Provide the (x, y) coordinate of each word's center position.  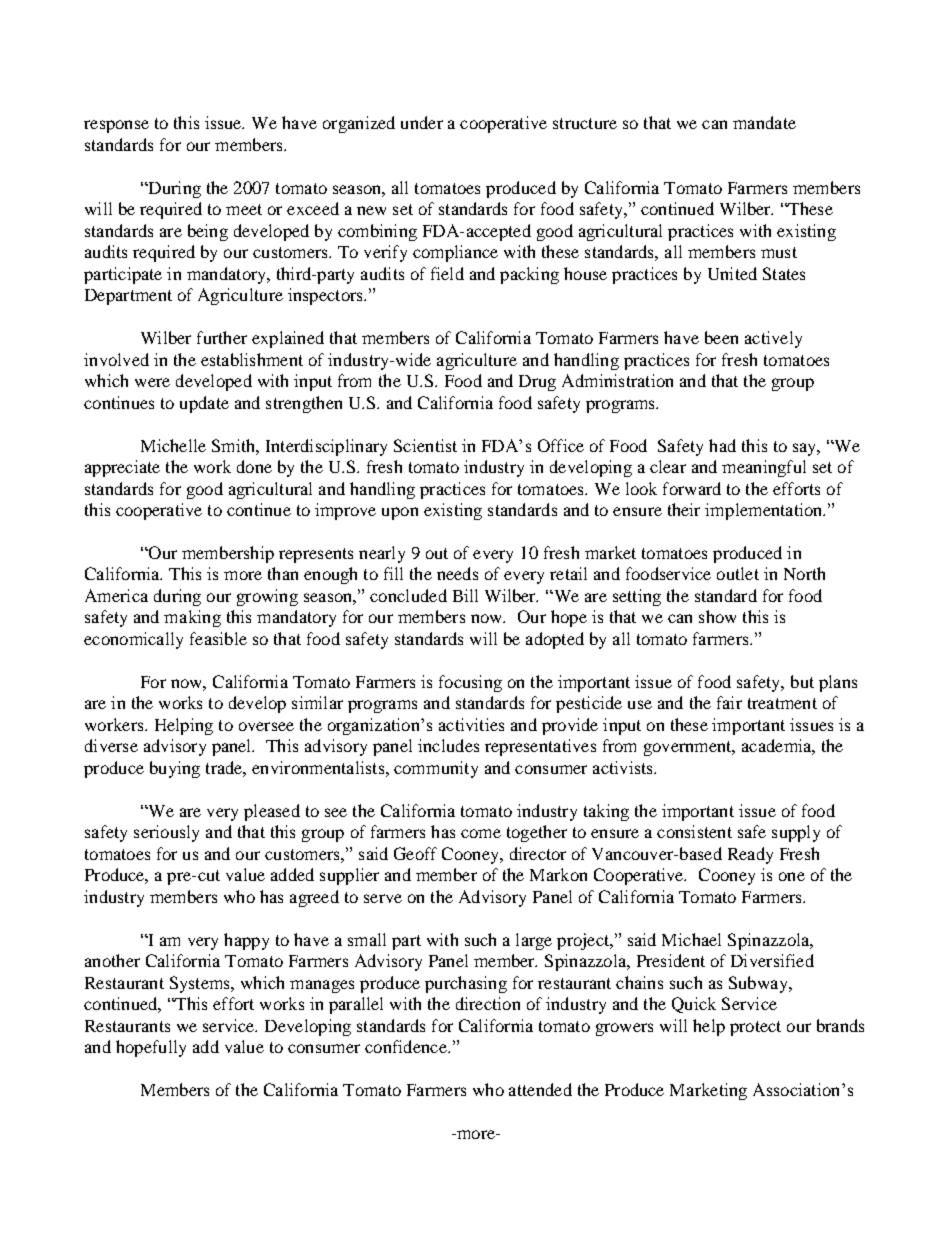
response (116, 126)
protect (755, 1028)
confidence (407, 1046)
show (717, 616)
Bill (465, 595)
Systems (201, 984)
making (192, 618)
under (422, 122)
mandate (764, 122)
